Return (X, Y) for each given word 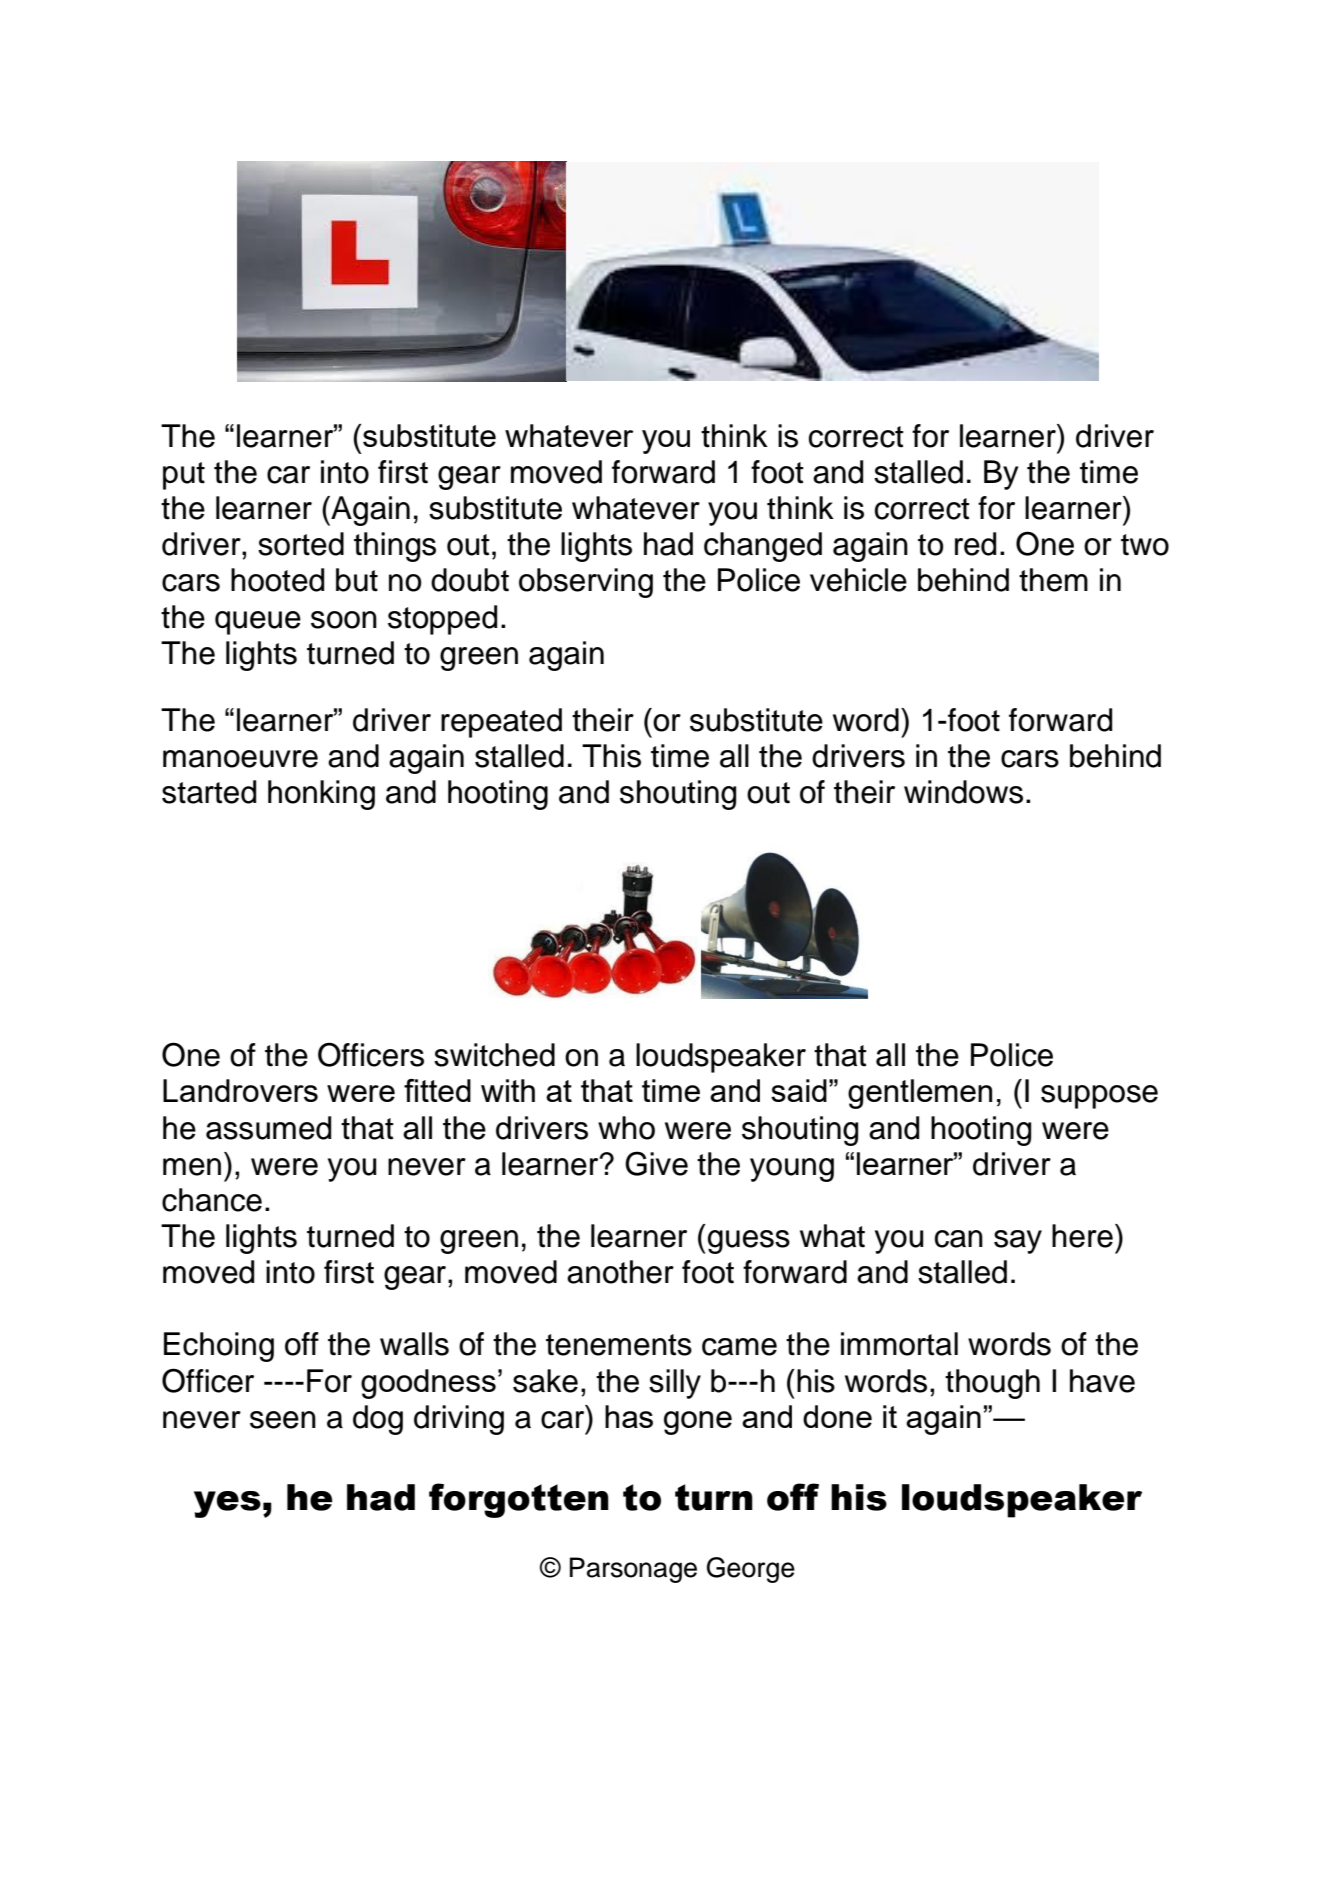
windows (963, 792)
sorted (301, 544)
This (611, 756)
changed (763, 547)
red (975, 544)
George (751, 1570)
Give (656, 1163)
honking (321, 795)
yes (227, 1504)
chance (212, 1200)
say (1018, 1242)
